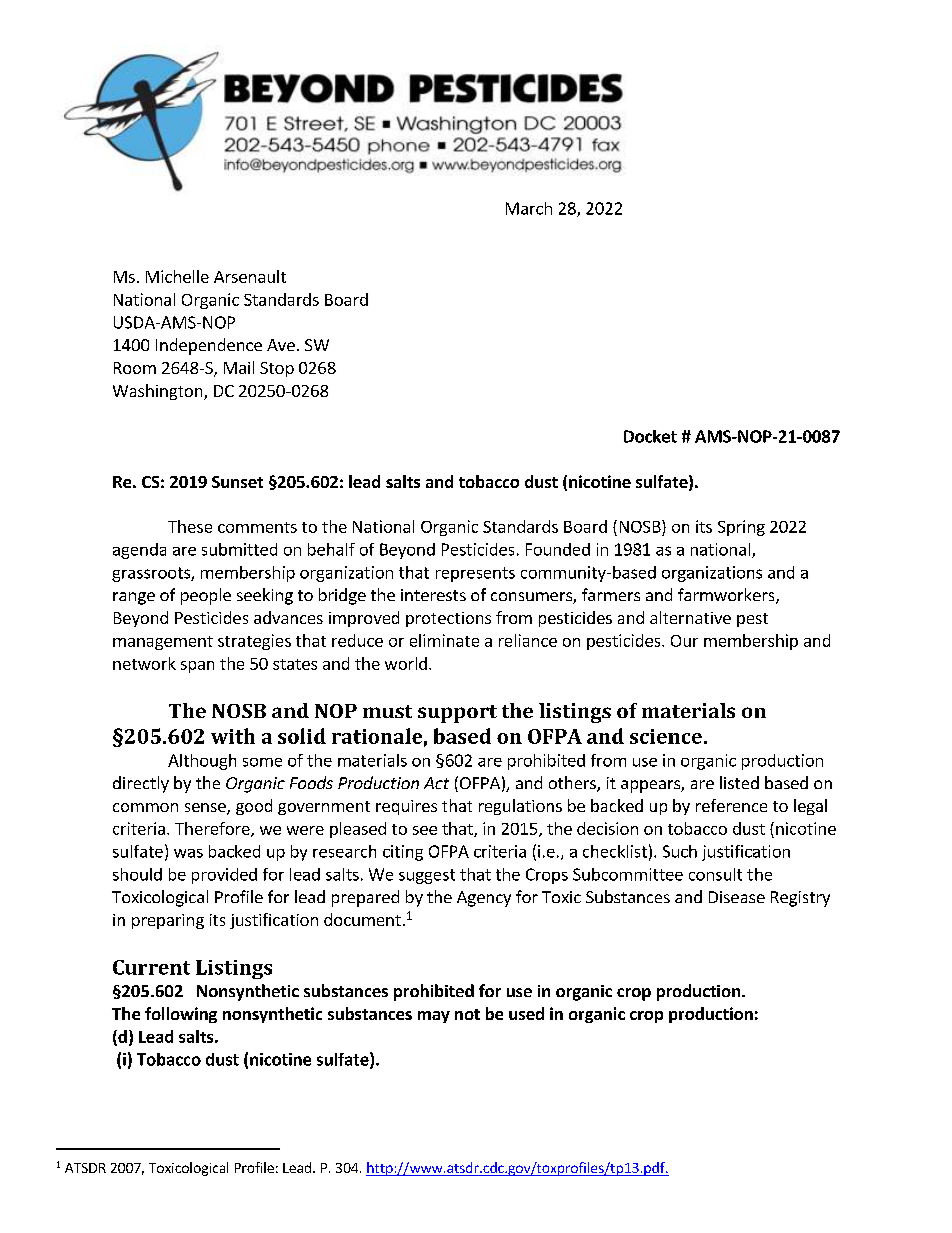  I want to click on Founded, so click(558, 549).
